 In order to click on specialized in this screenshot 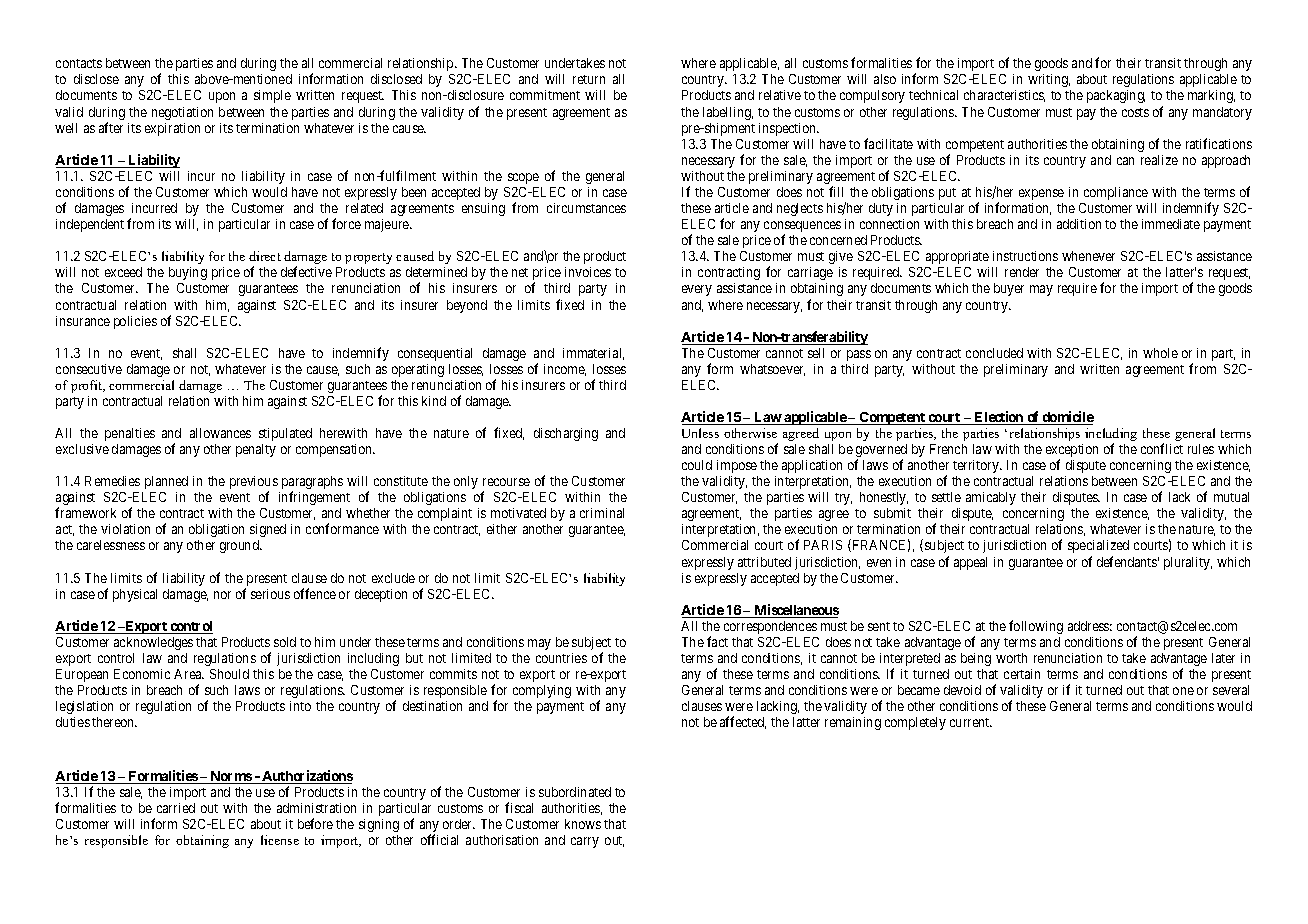, I will do `click(1098, 546)`.
